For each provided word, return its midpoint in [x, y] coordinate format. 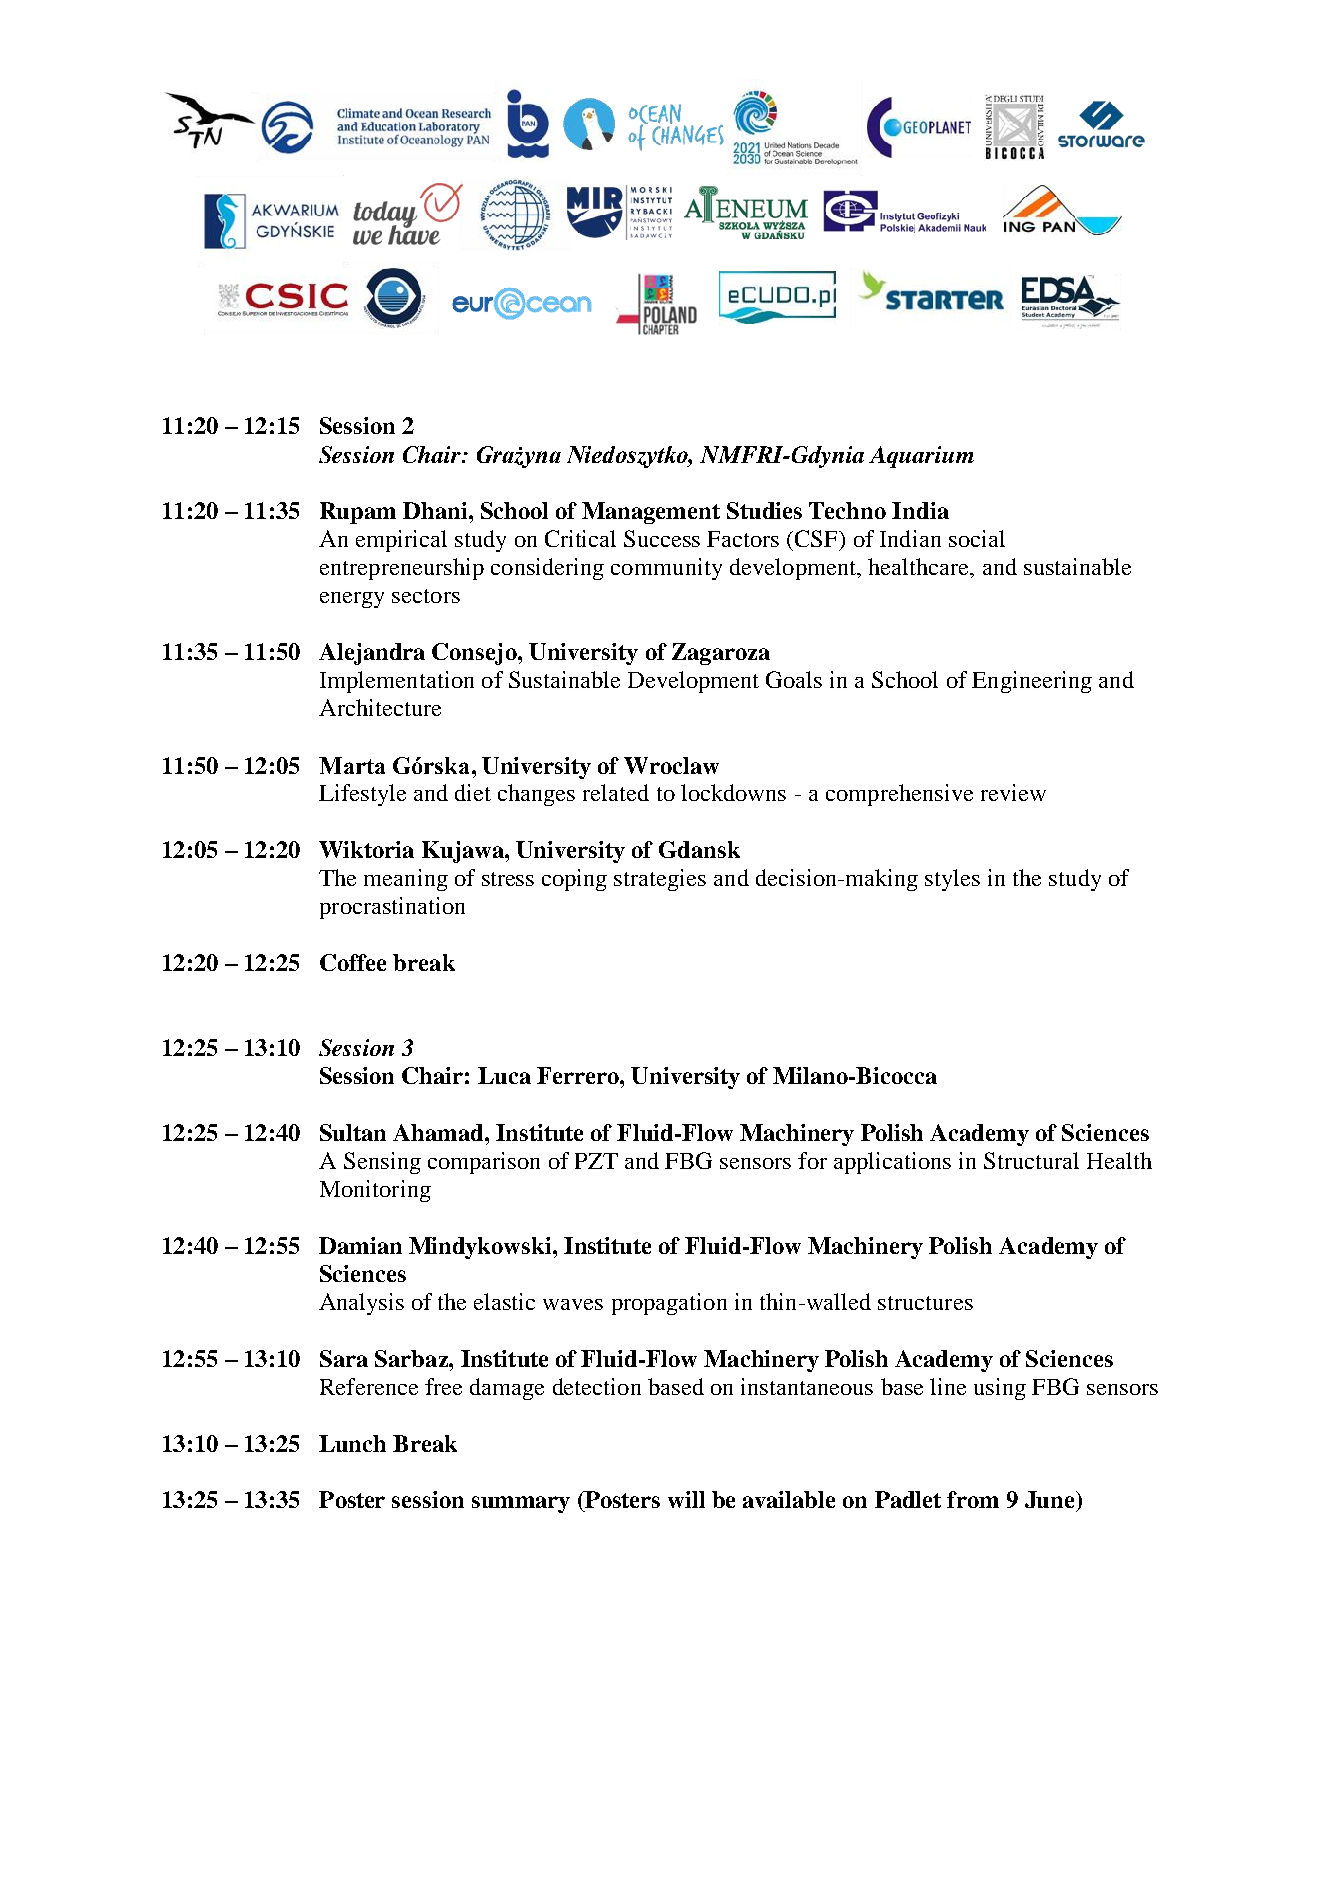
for [812, 1160]
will [686, 1499]
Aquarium [921, 457]
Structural [1031, 1160]
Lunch [352, 1443]
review [1013, 792]
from [973, 1499]
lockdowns [733, 792]
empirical [401, 541]
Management [651, 513]
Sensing [382, 1163]
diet [473, 792]
